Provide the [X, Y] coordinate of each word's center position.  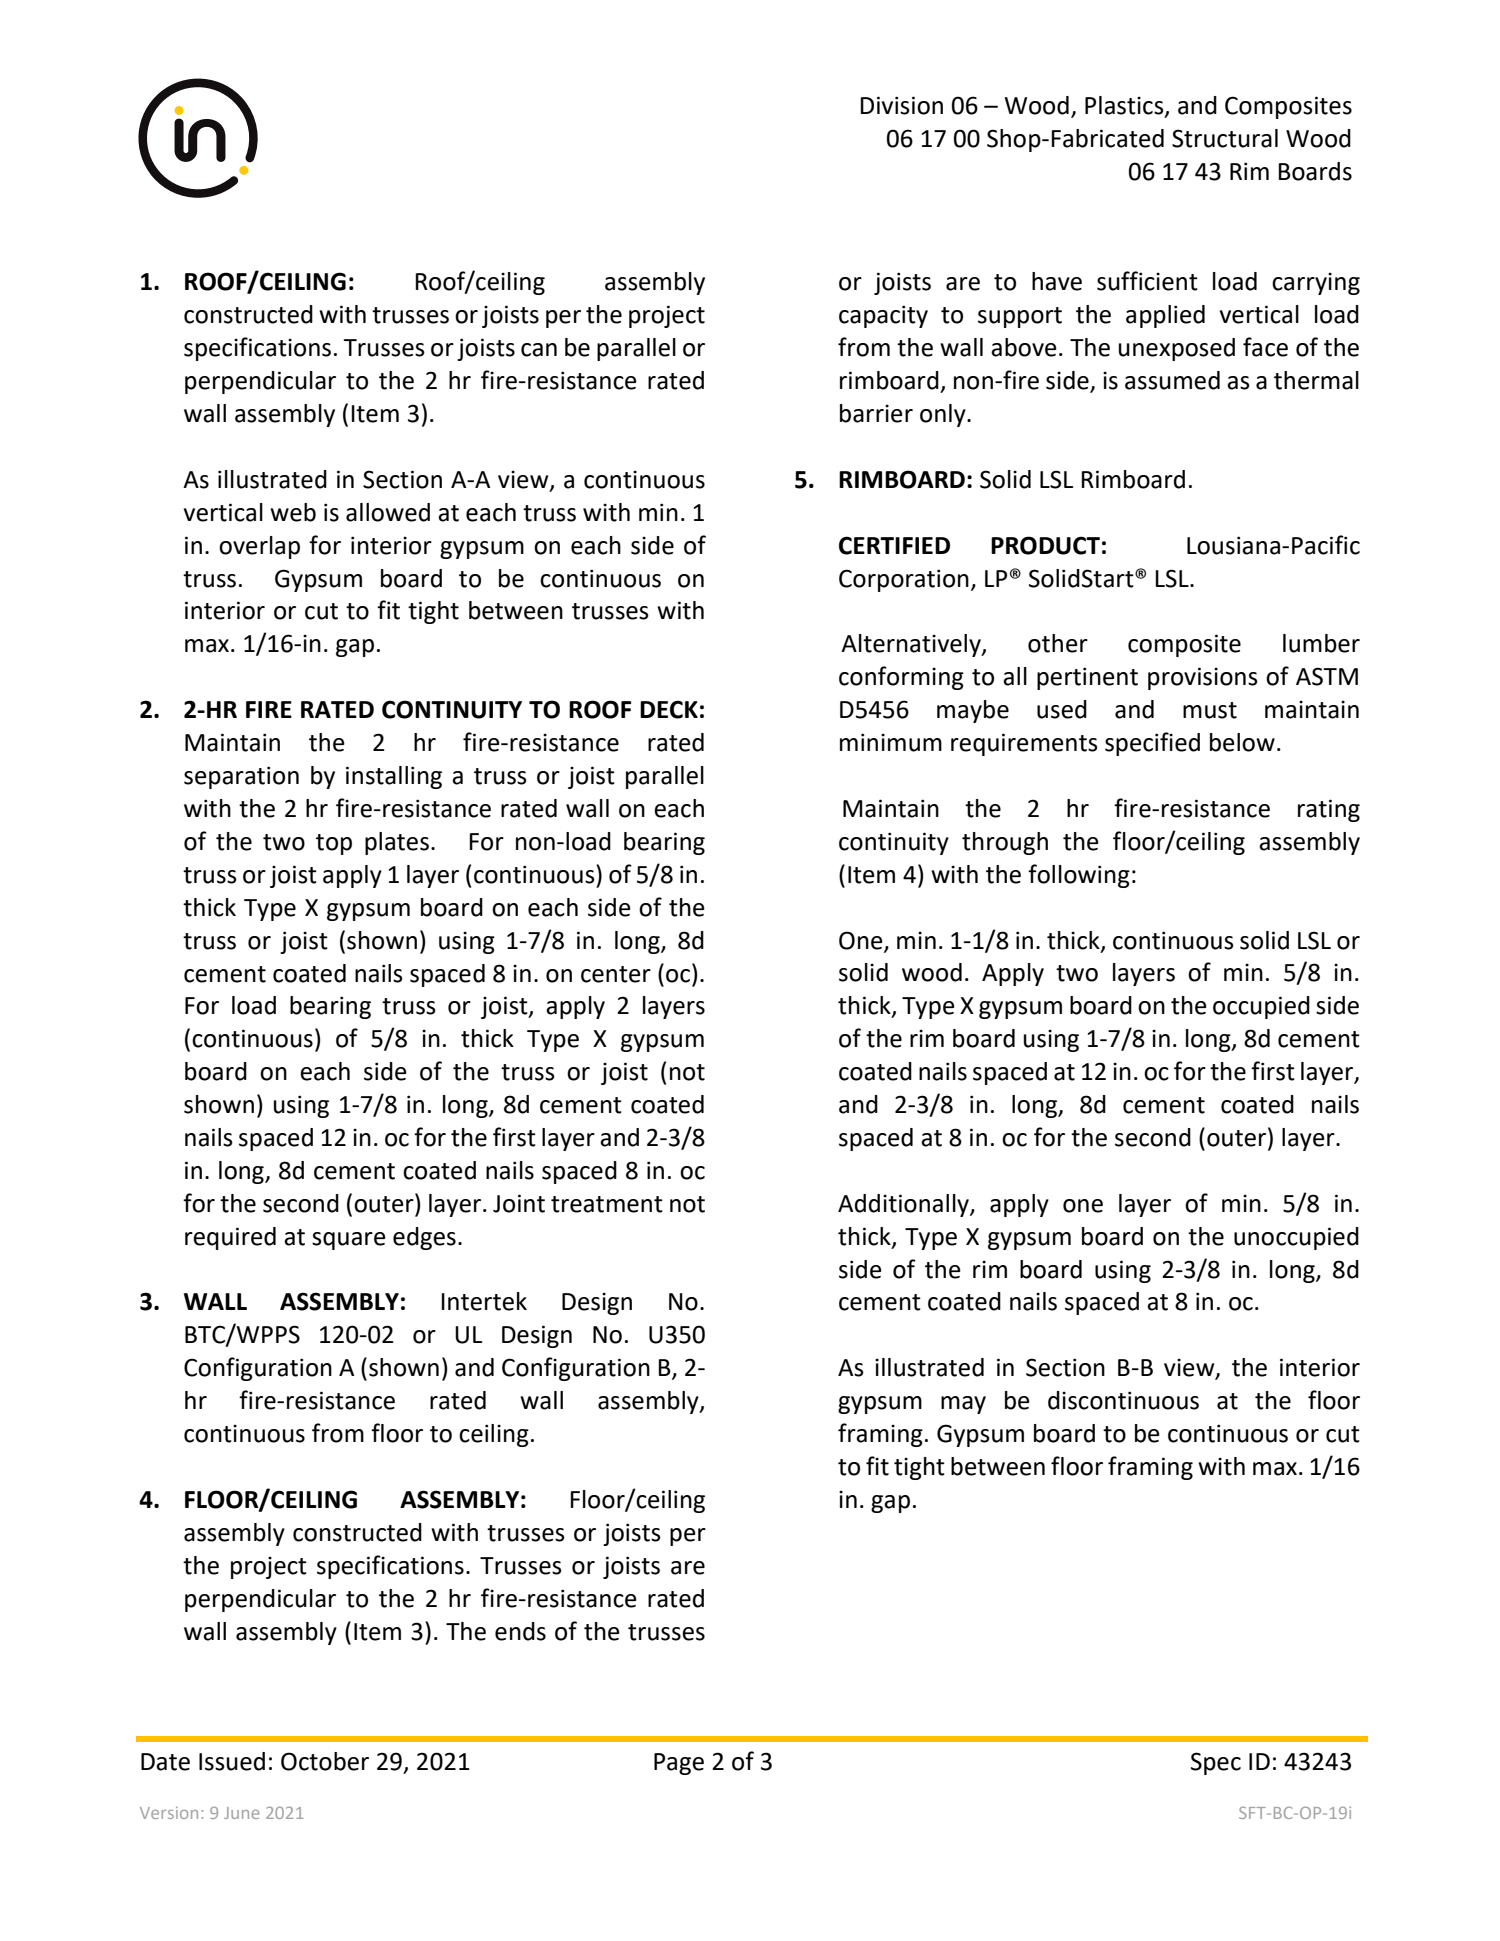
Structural [1225, 138]
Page [679, 1764]
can [539, 350]
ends [520, 1631]
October [325, 1761]
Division [901, 105]
